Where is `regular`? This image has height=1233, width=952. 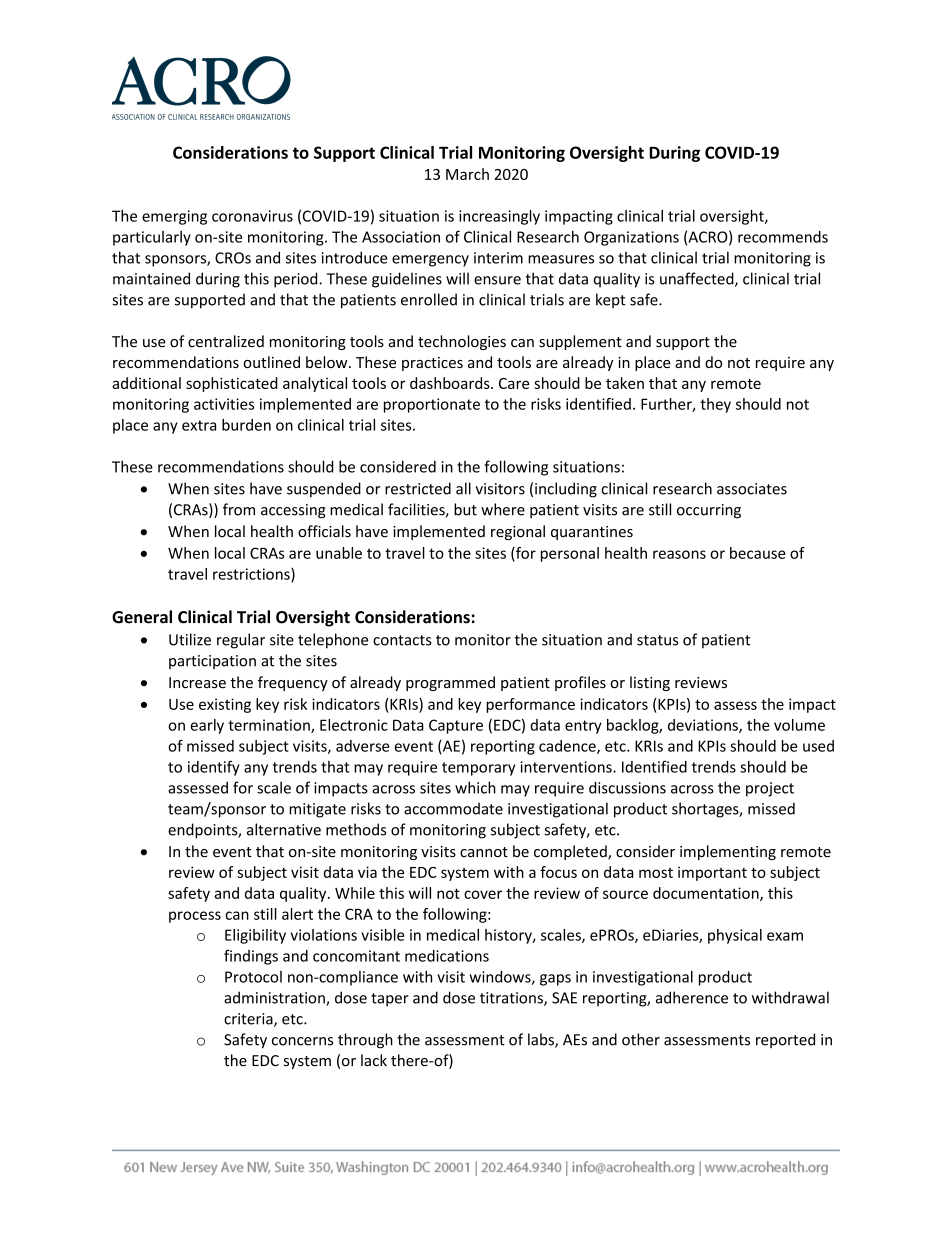 regular is located at coordinates (241, 641).
